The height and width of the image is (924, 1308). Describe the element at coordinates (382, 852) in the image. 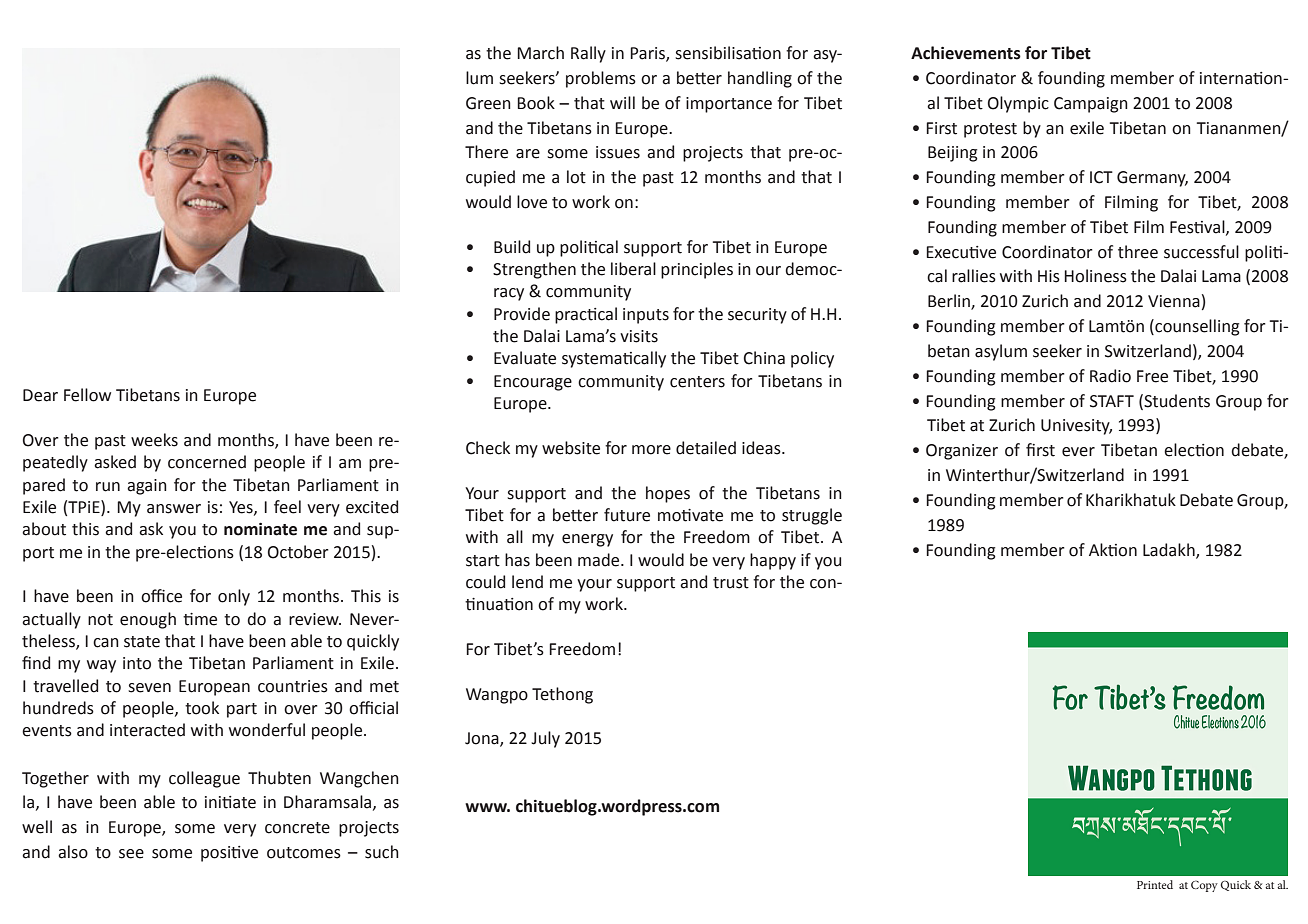

I see `such` at that location.
